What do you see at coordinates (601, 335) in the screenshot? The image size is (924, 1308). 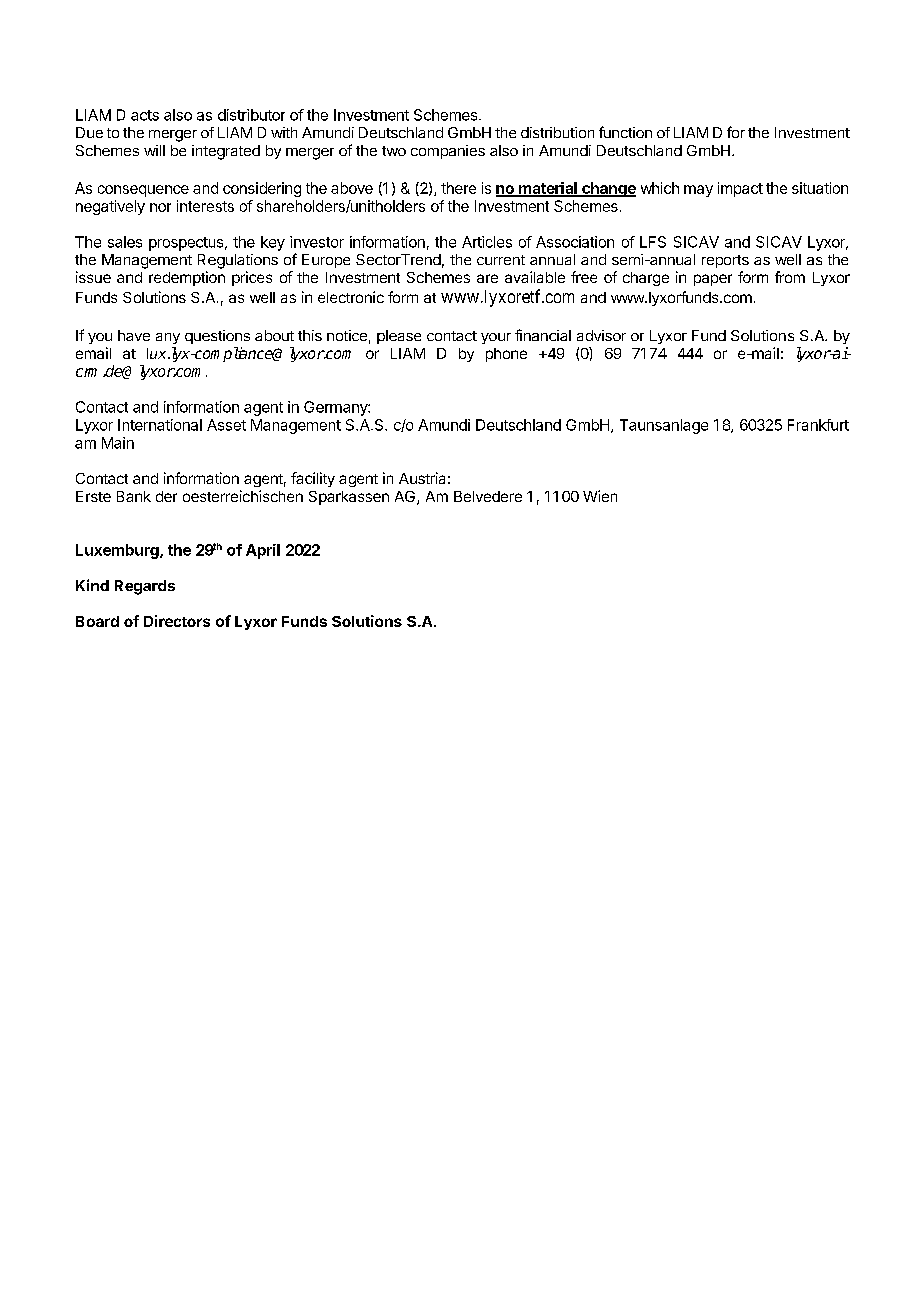 I see `advisor` at bounding box center [601, 335].
